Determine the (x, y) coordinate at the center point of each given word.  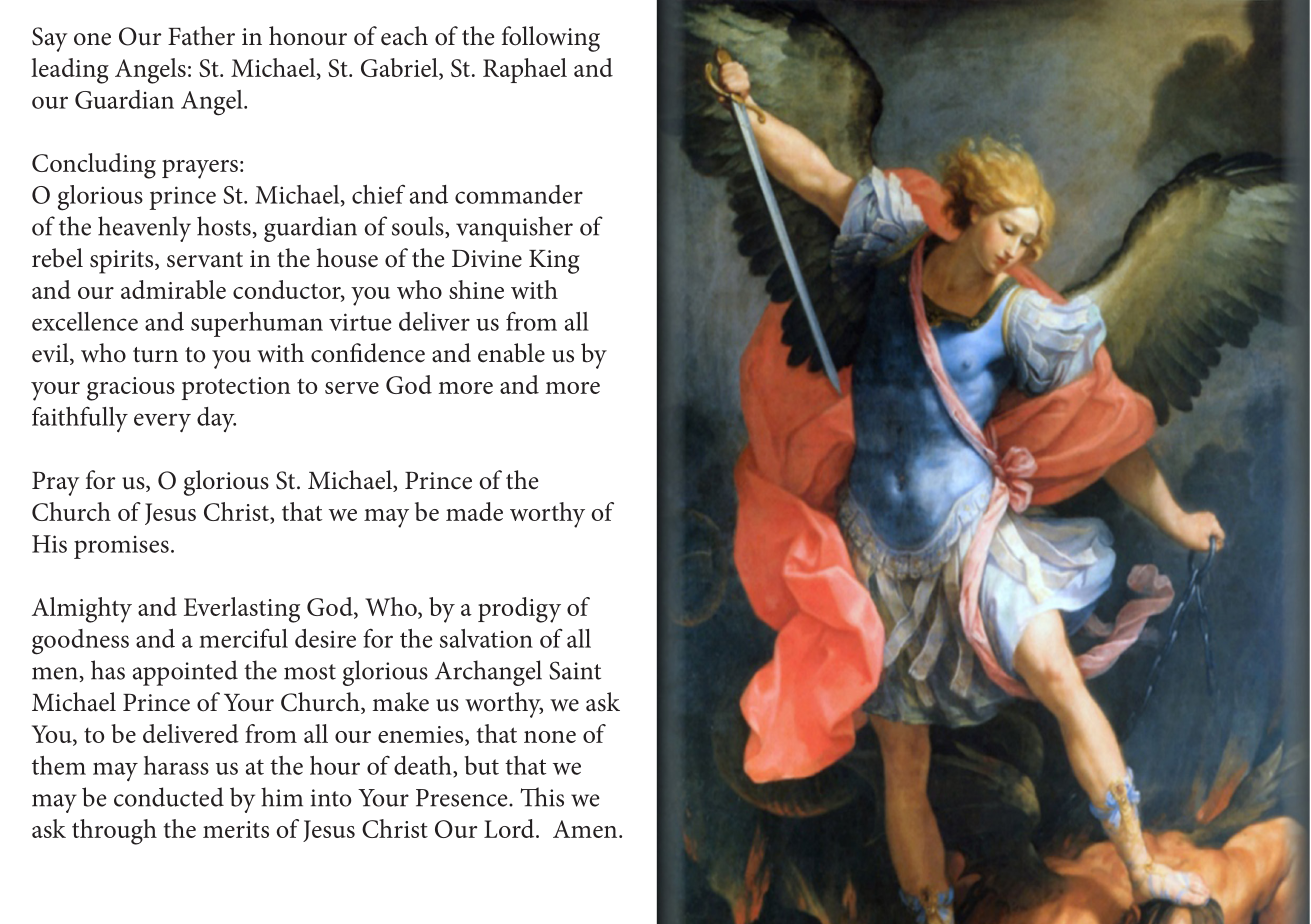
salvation (486, 638)
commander (519, 194)
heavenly (144, 229)
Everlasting (242, 610)
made (474, 511)
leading (70, 71)
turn (155, 355)
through (114, 832)
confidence (368, 353)
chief (378, 194)
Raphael (525, 70)
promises (121, 547)
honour (308, 36)
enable (511, 353)
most (310, 672)
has (108, 670)
